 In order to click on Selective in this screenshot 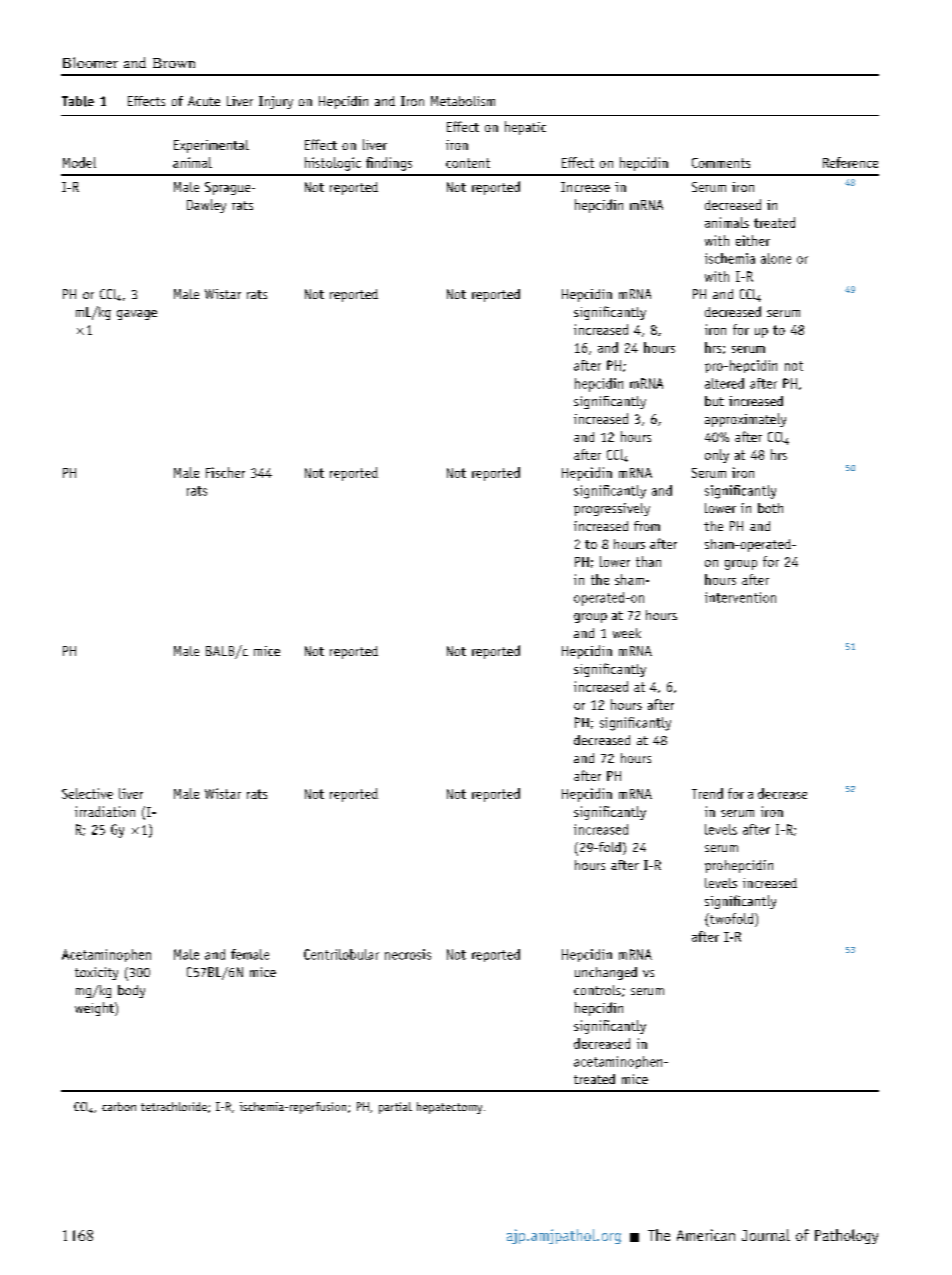, I will do `click(87, 793)`.
